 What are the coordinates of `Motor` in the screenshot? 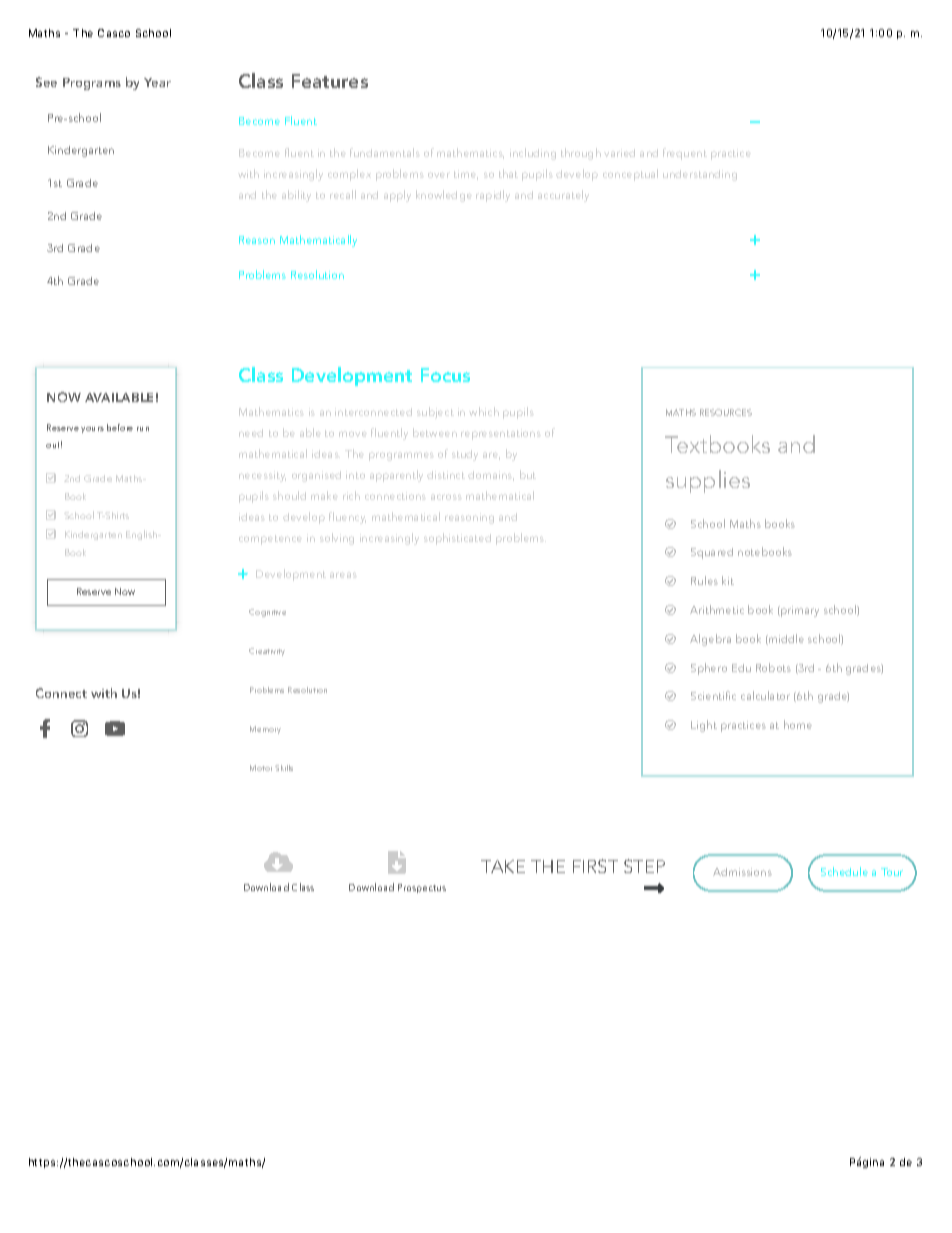 It's located at (261, 768).
